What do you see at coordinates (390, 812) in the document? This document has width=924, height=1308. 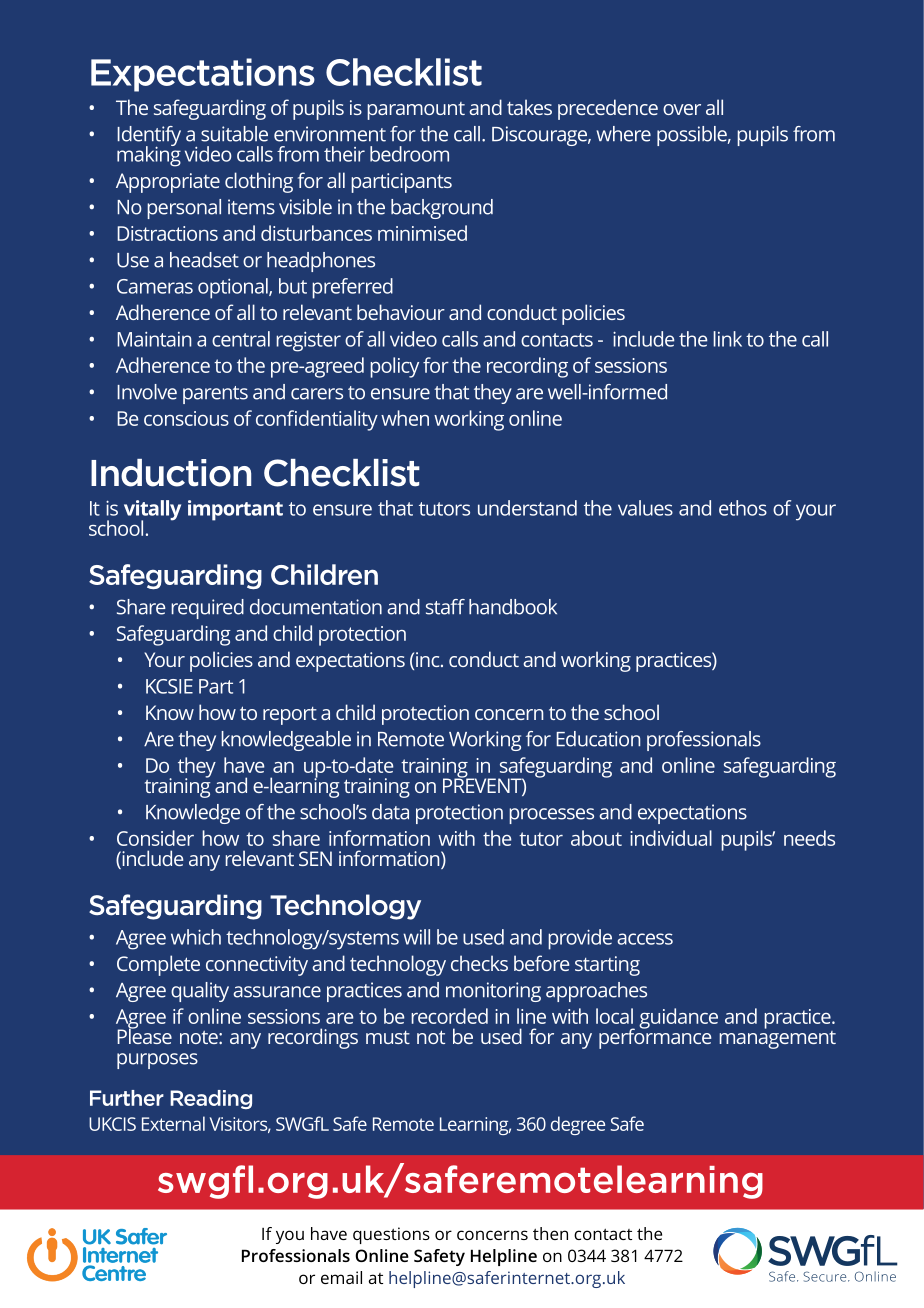 I see `data` at bounding box center [390, 812].
